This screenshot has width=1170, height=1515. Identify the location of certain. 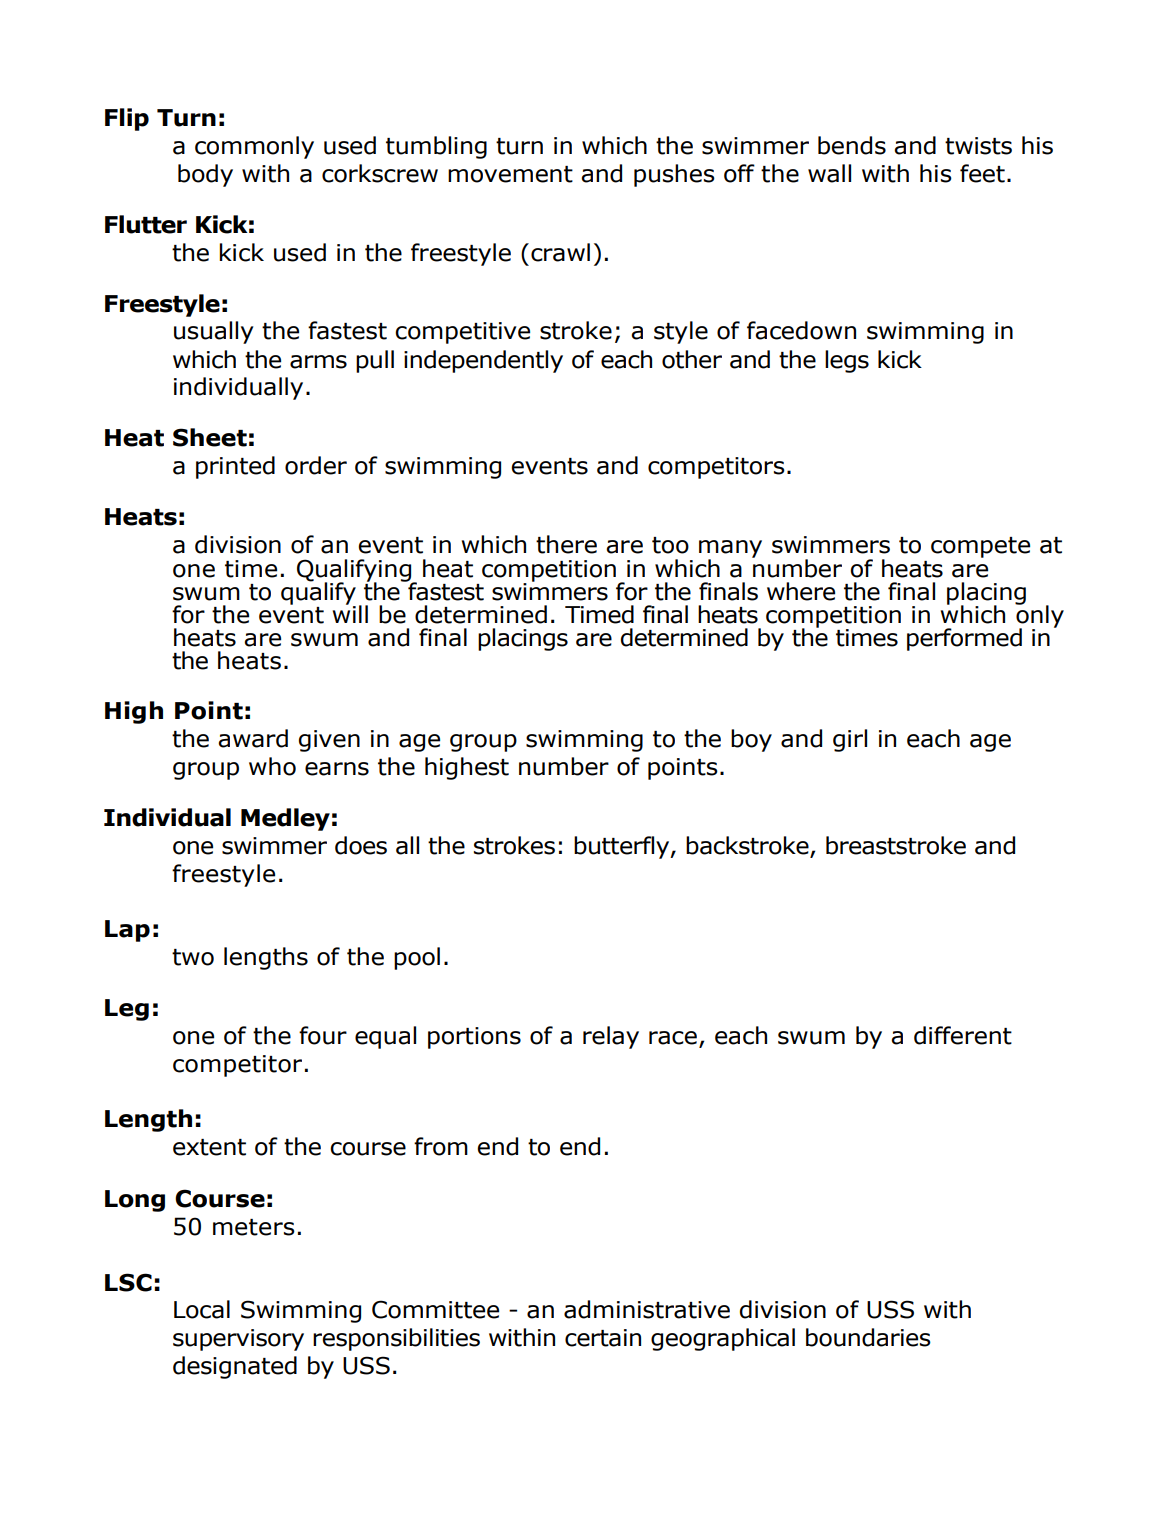
(603, 1338).
